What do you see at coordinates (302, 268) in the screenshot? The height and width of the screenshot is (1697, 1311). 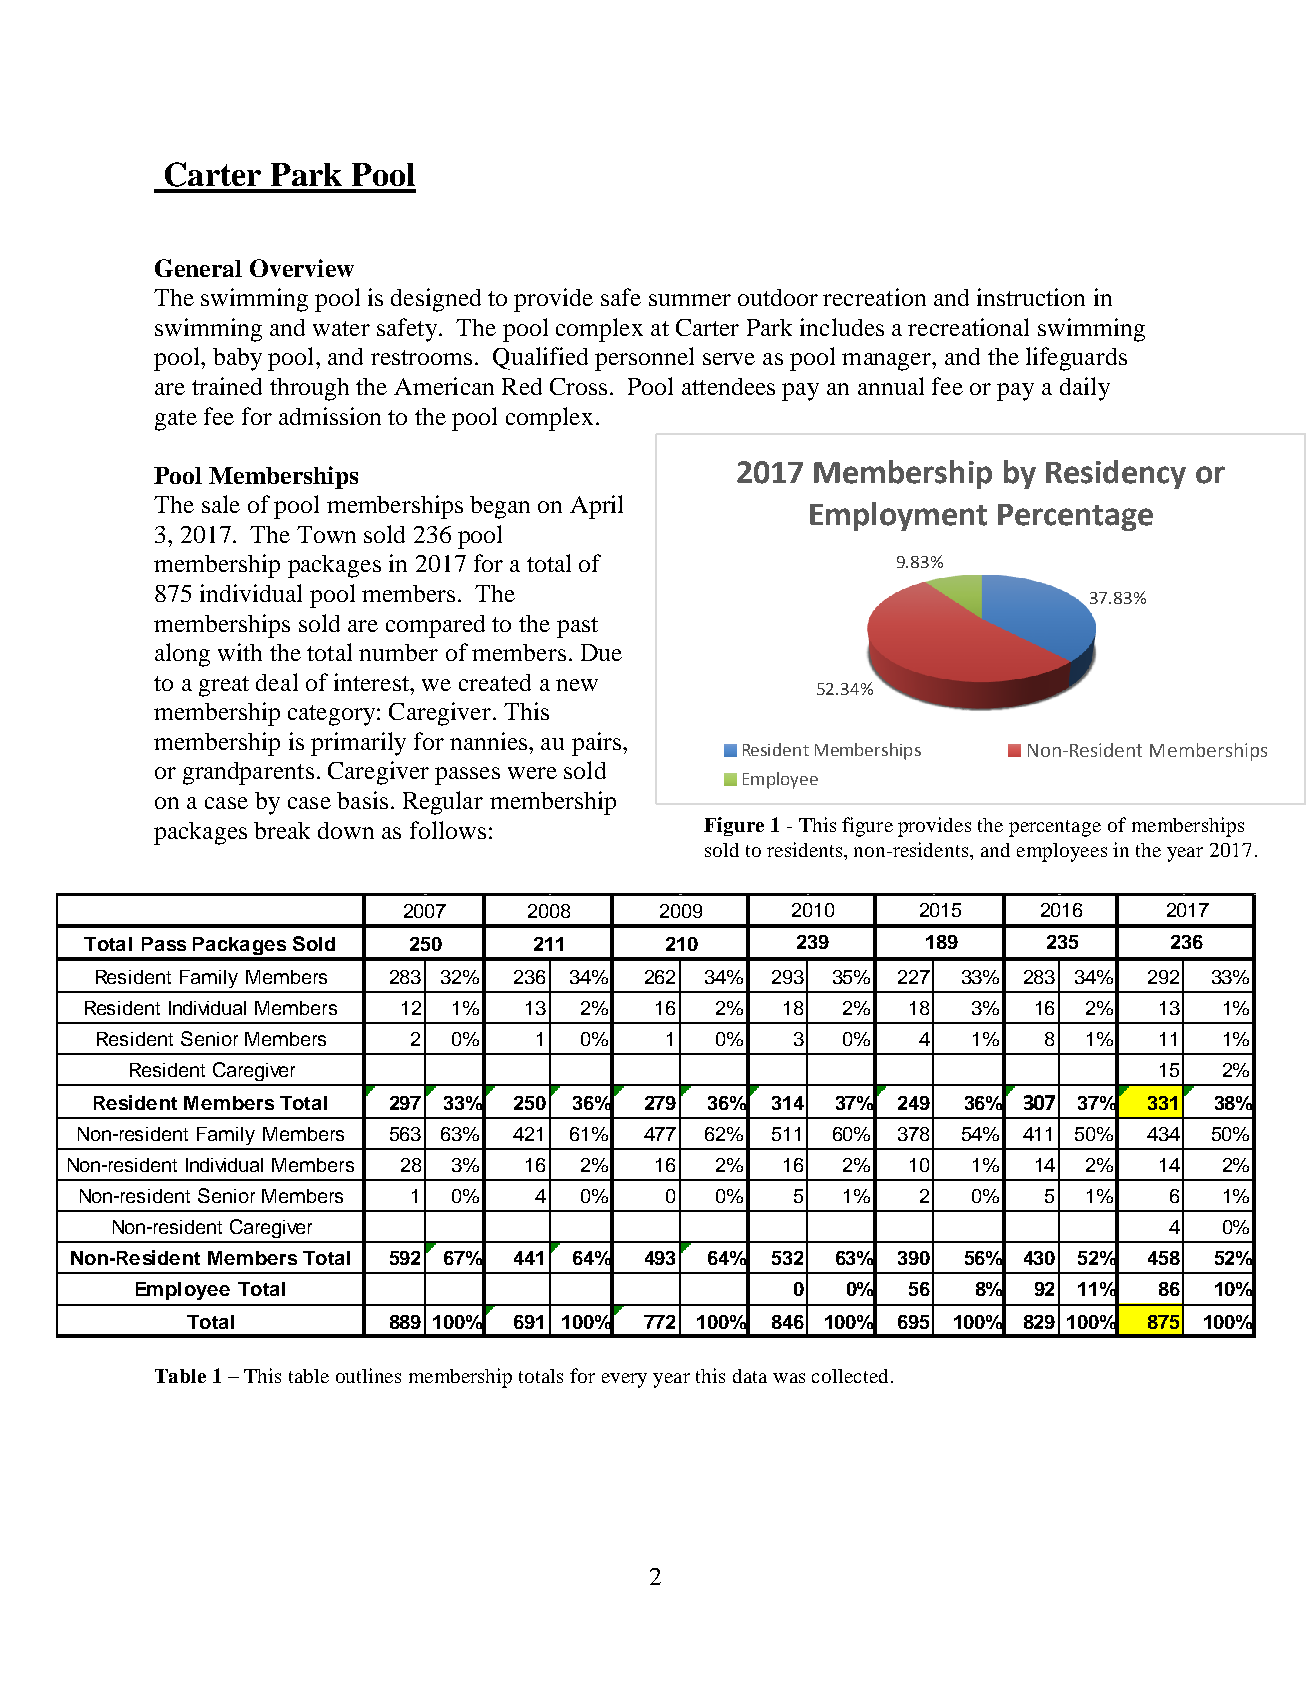 I see `Overview` at bounding box center [302, 268].
